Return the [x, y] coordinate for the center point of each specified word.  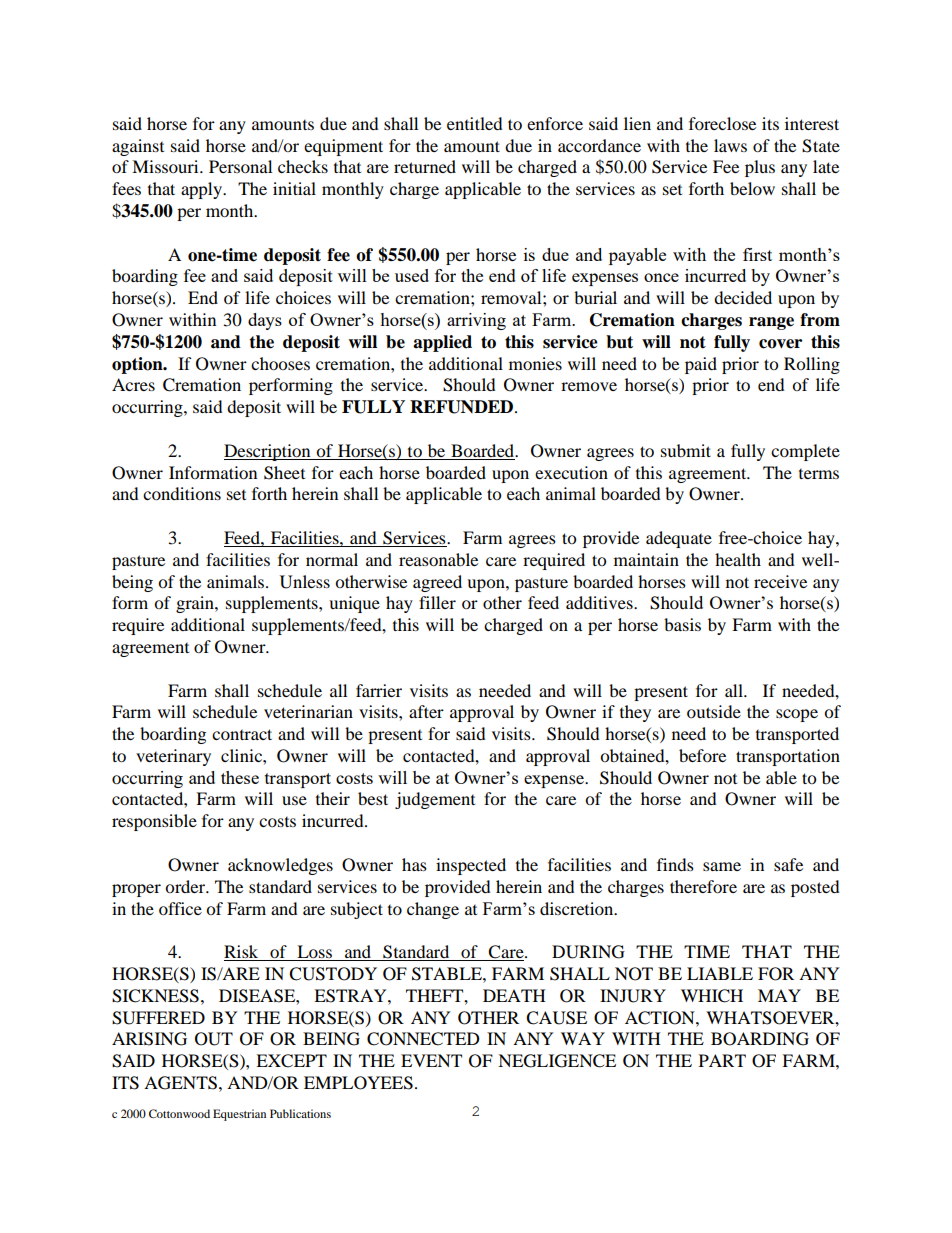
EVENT [431, 1060]
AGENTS [180, 1083]
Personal [240, 166]
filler [437, 602]
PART [722, 1060]
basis [682, 624]
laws [730, 145]
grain [196, 604]
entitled [475, 123]
